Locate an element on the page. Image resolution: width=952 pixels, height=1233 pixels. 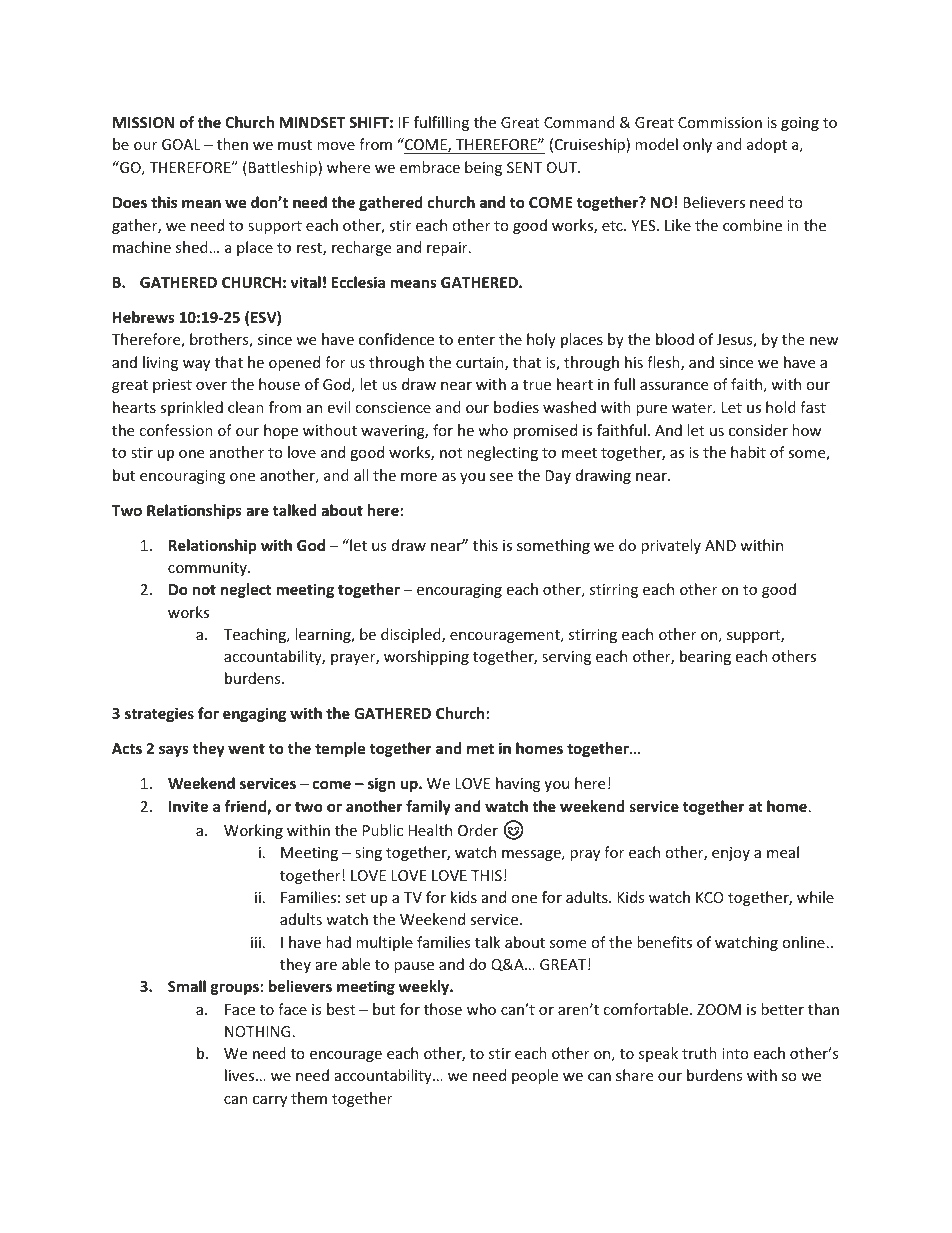
bearing is located at coordinates (705, 657).
